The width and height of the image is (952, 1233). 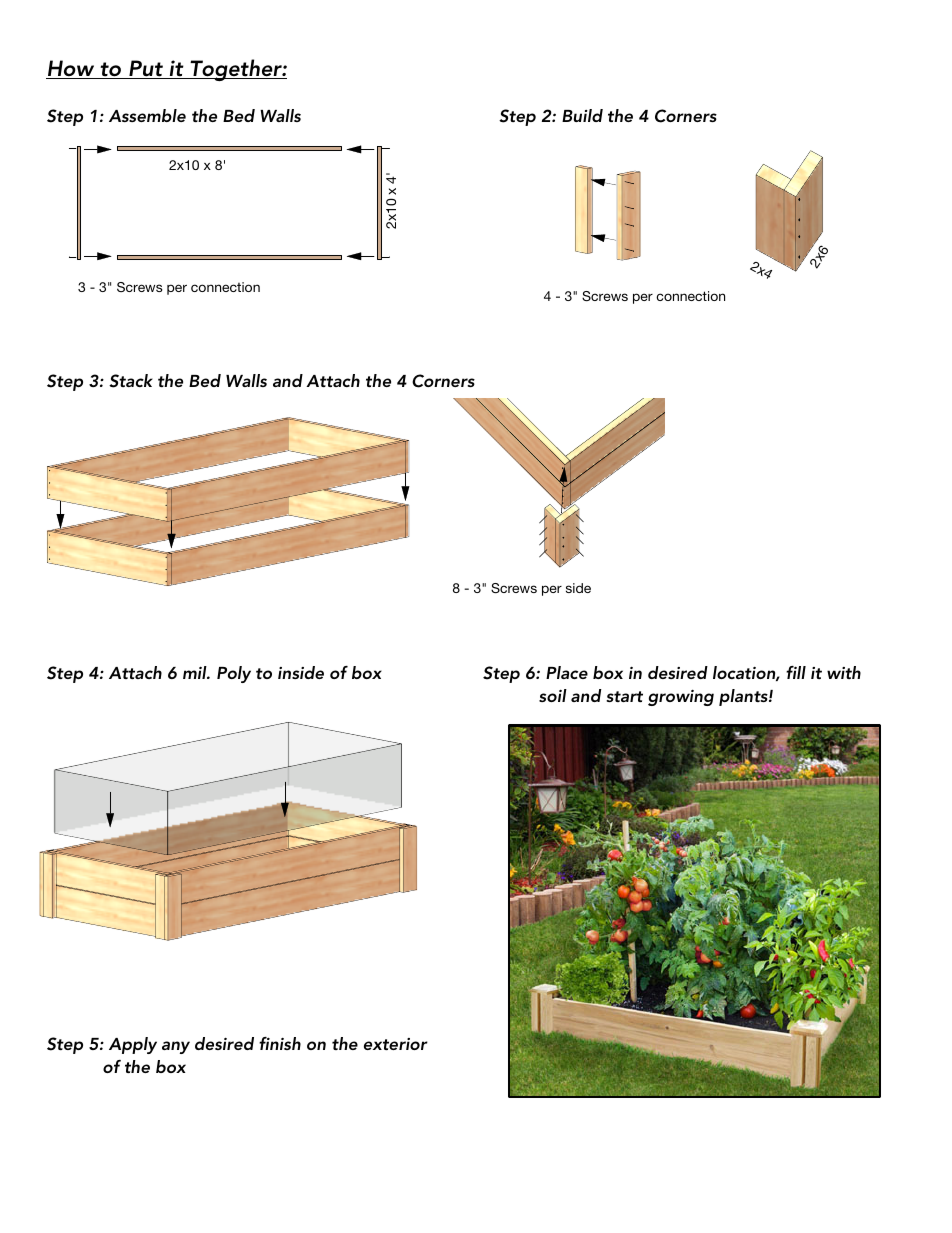 What do you see at coordinates (280, 1043) in the image?
I see `finish` at bounding box center [280, 1043].
